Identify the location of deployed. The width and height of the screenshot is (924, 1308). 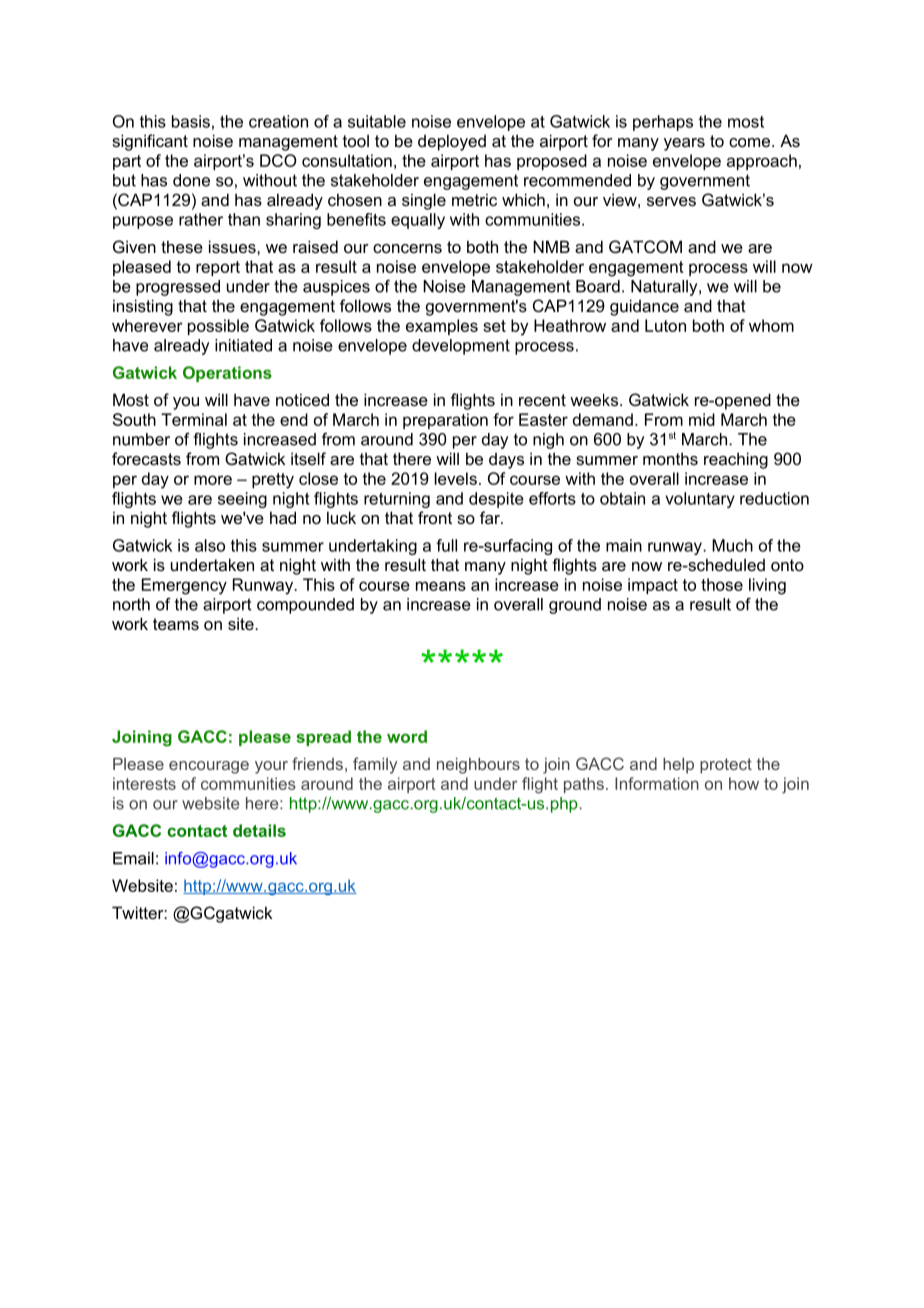
(452, 142).
